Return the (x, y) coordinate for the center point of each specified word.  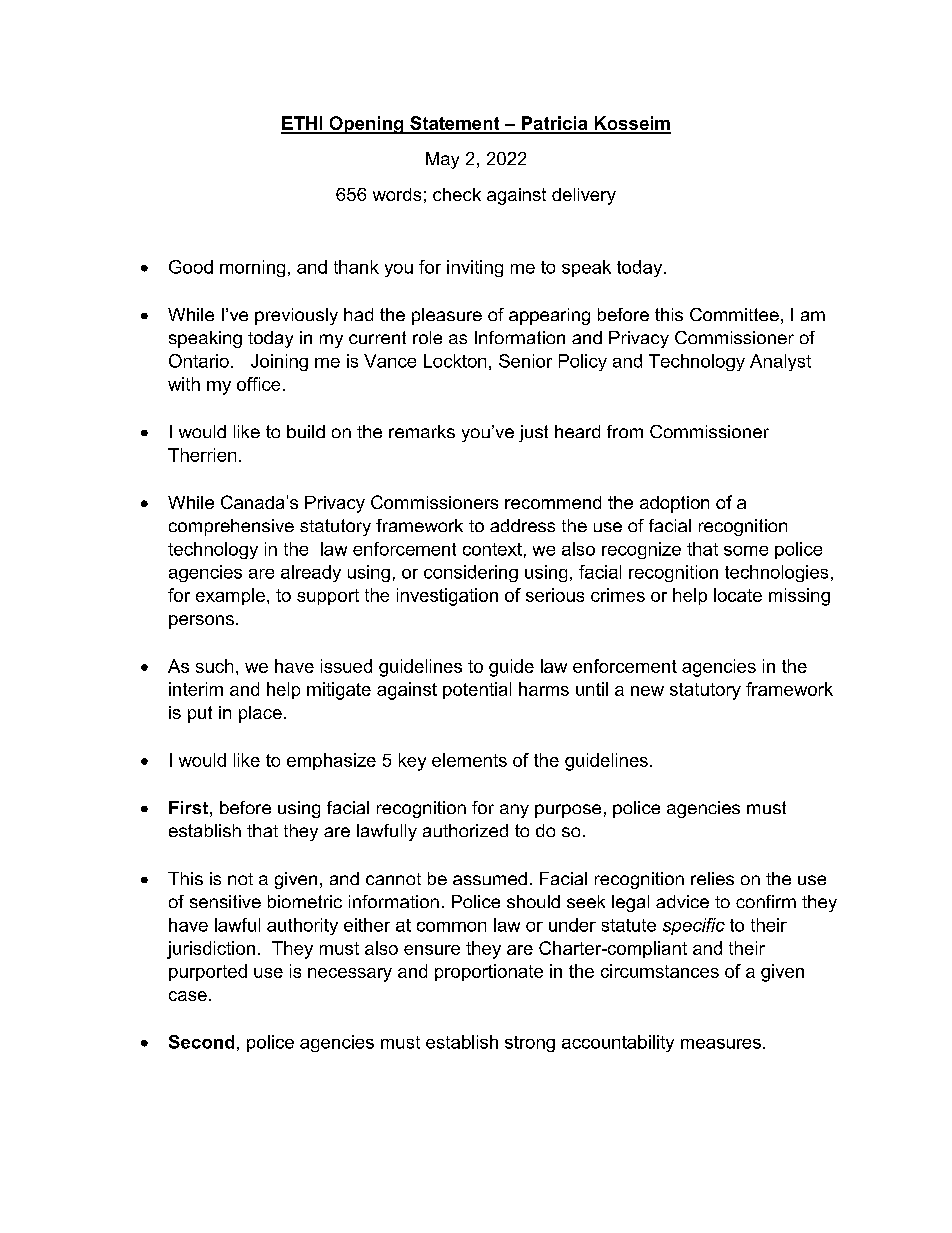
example (230, 596)
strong (530, 1044)
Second (201, 1042)
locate (738, 595)
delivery (584, 196)
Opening (366, 125)
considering (471, 573)
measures (721, 1044)
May (442, 160)
